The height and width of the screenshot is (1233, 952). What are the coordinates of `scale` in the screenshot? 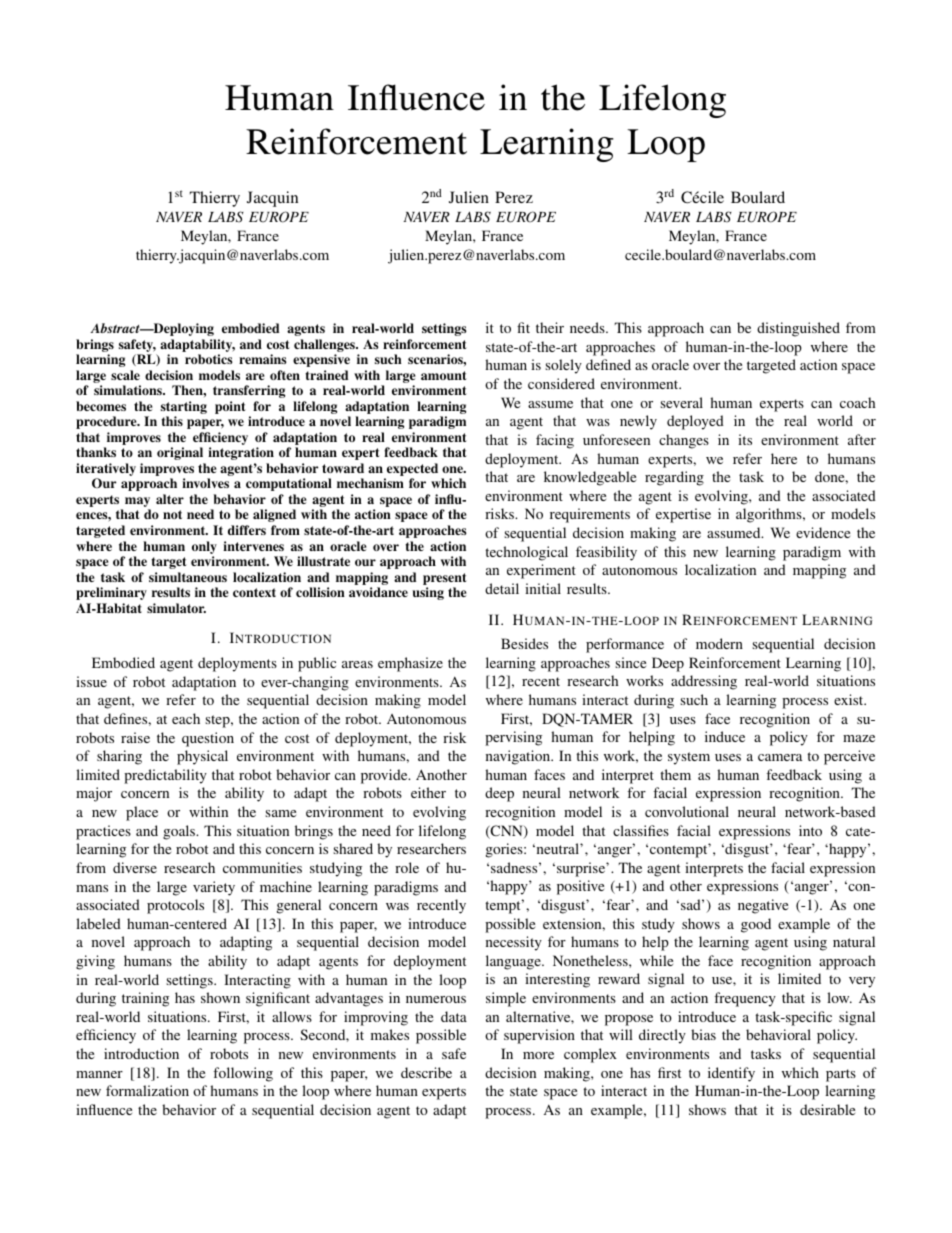 It's located at (125, 375).
